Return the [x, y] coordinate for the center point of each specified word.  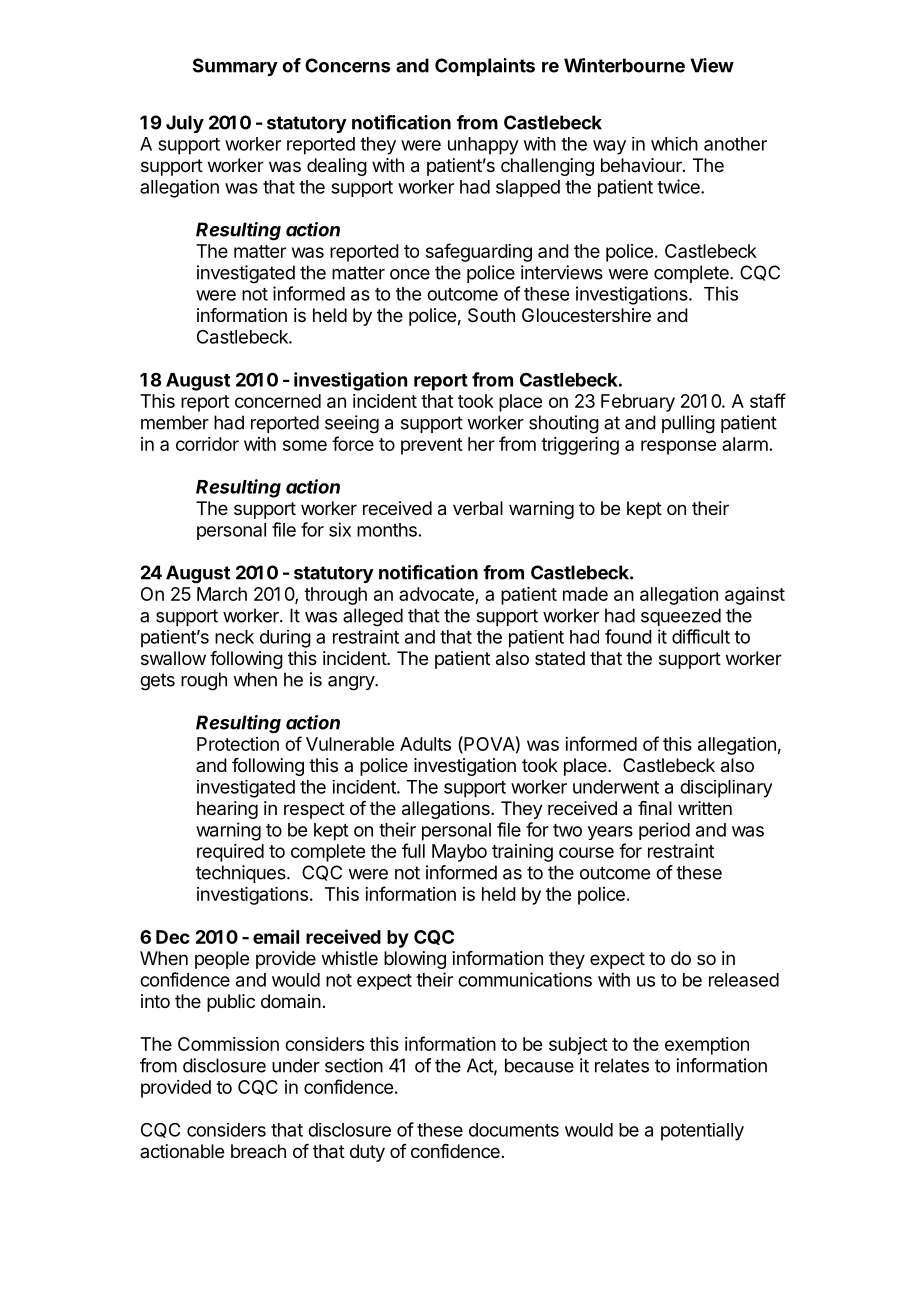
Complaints [485, 67]
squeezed [681, 617]
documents [514, 1130]
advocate [436, 594]
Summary [235, 67]
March [222, 594]
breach [258, 1151]
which [674, 144]
